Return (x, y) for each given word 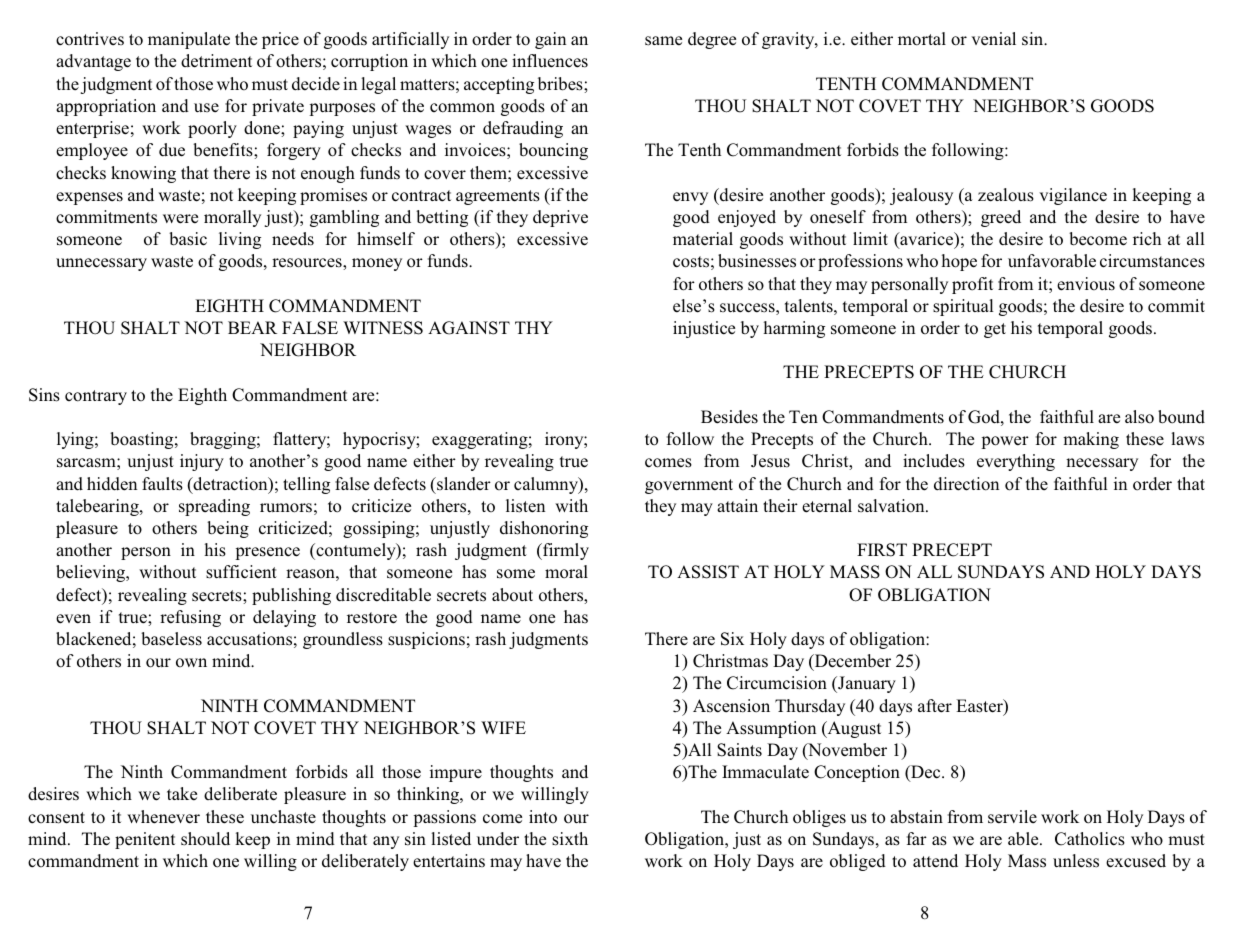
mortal (922, 39)
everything (1016, 462)
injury (202, 462)
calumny (547, 485)
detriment (216, 61)
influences (550, 61)
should (205, 839)
